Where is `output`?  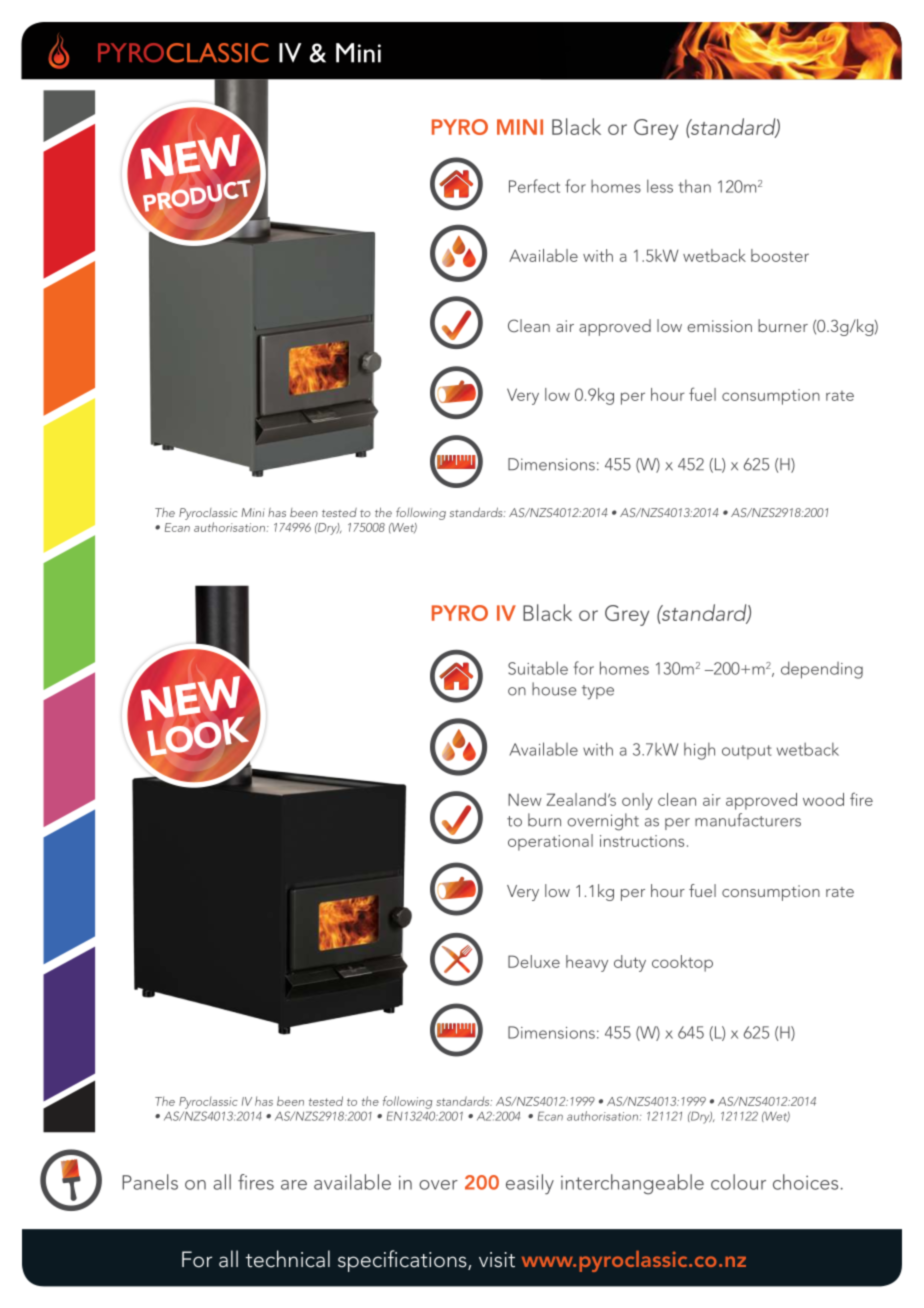
output is located at coordinates (747, 752).
